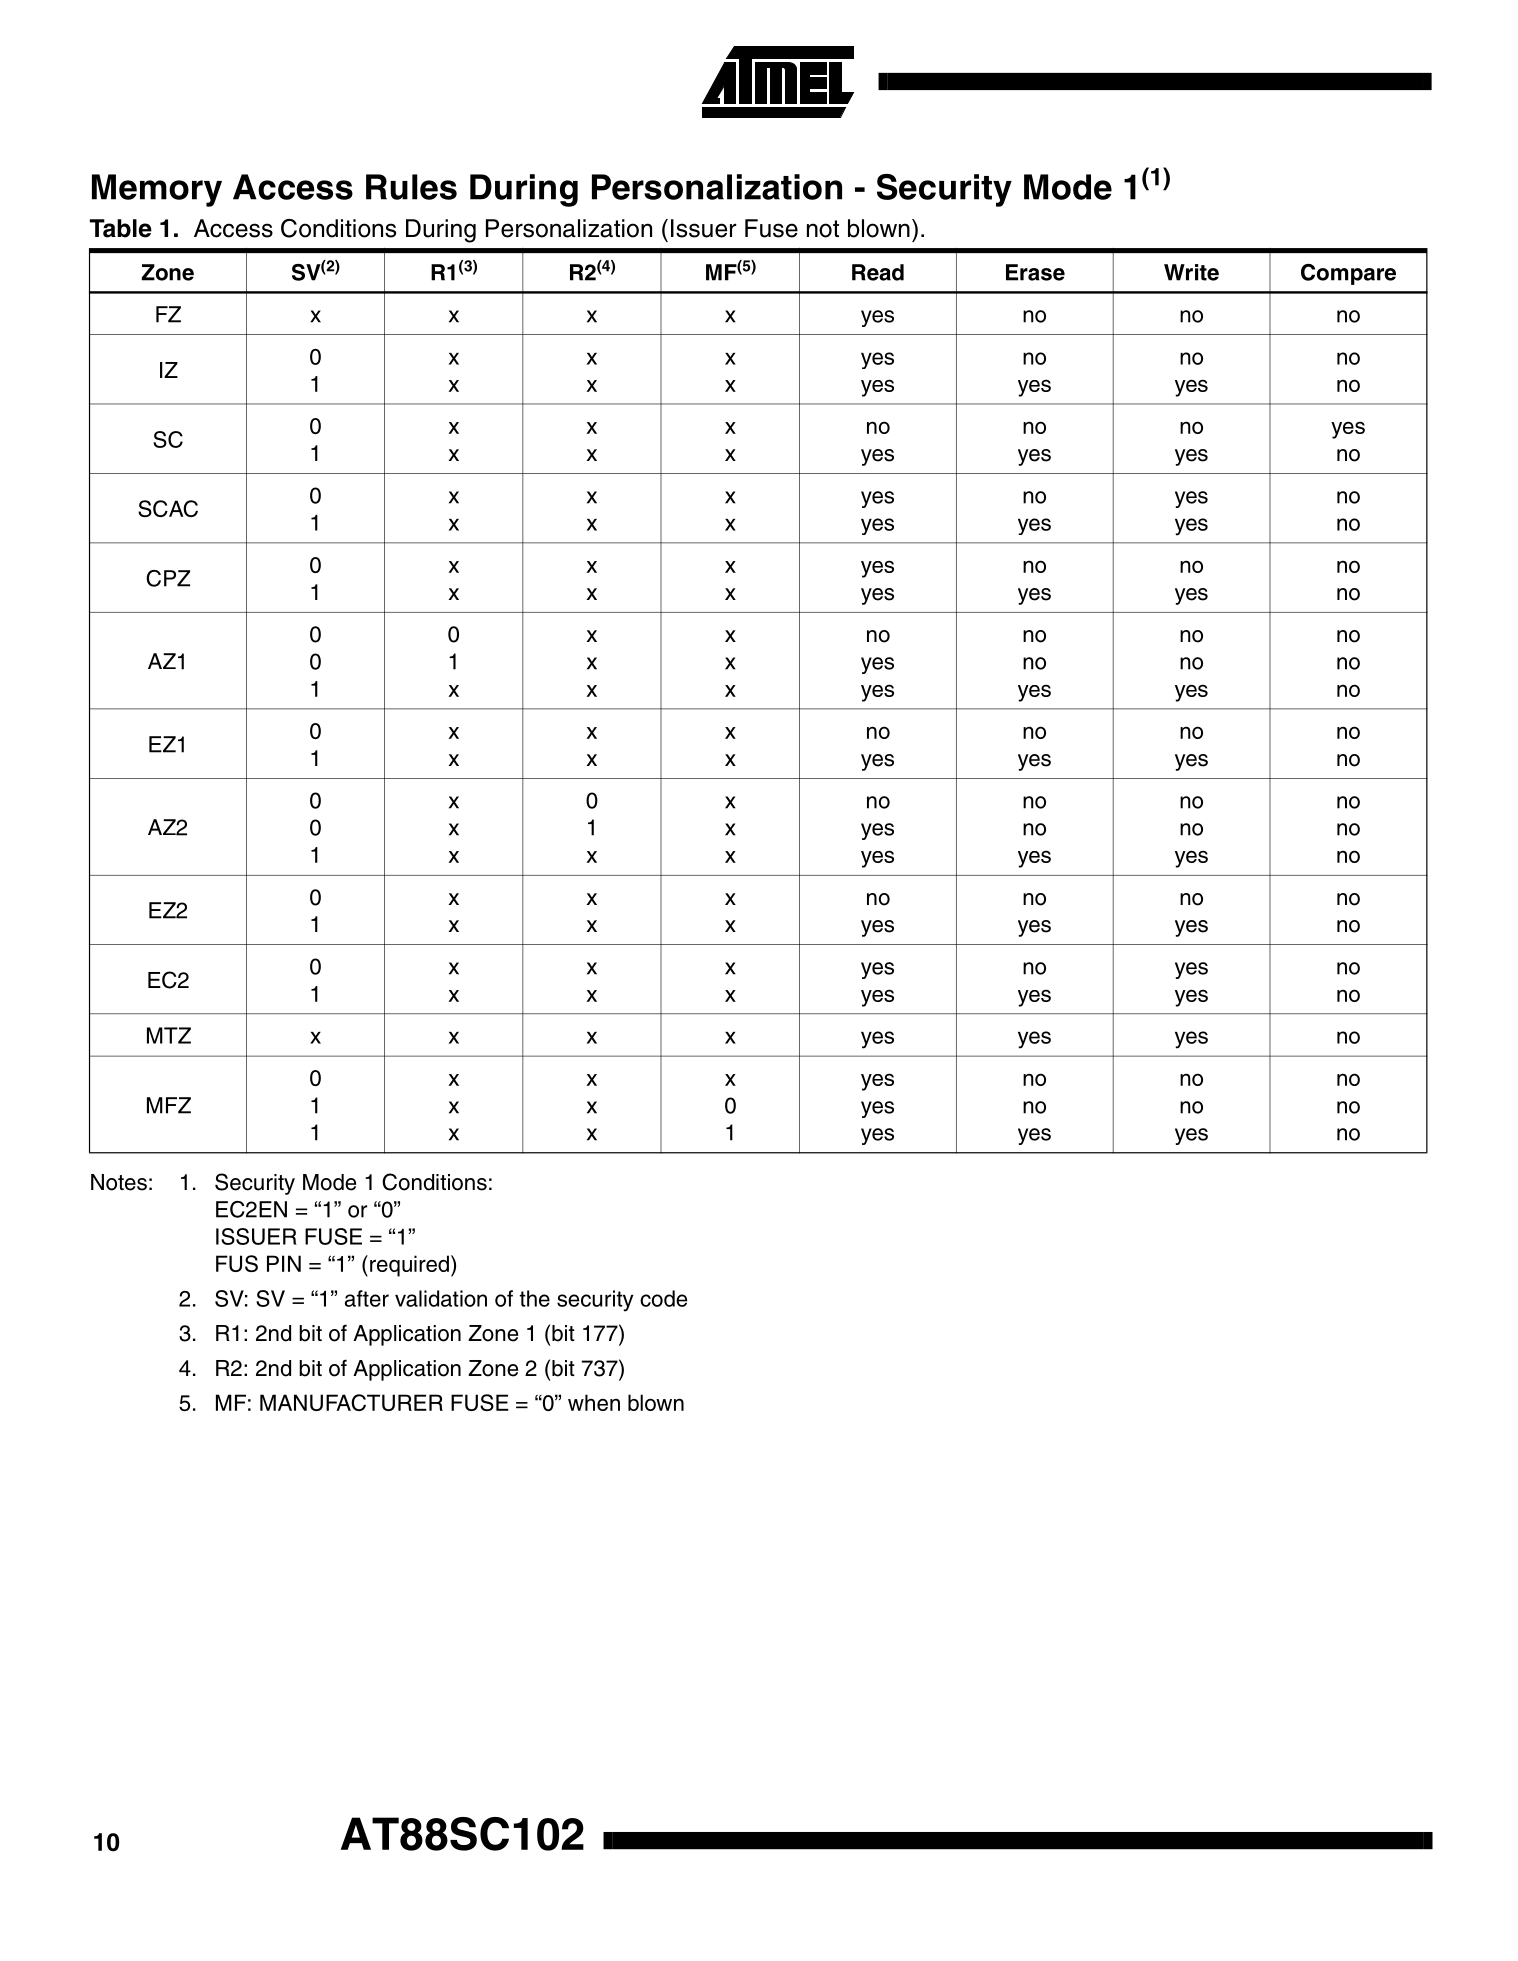  What do you see at coordinates (1191, 272) in the page?
I see `Write` at bounding box center [1191, 272].
